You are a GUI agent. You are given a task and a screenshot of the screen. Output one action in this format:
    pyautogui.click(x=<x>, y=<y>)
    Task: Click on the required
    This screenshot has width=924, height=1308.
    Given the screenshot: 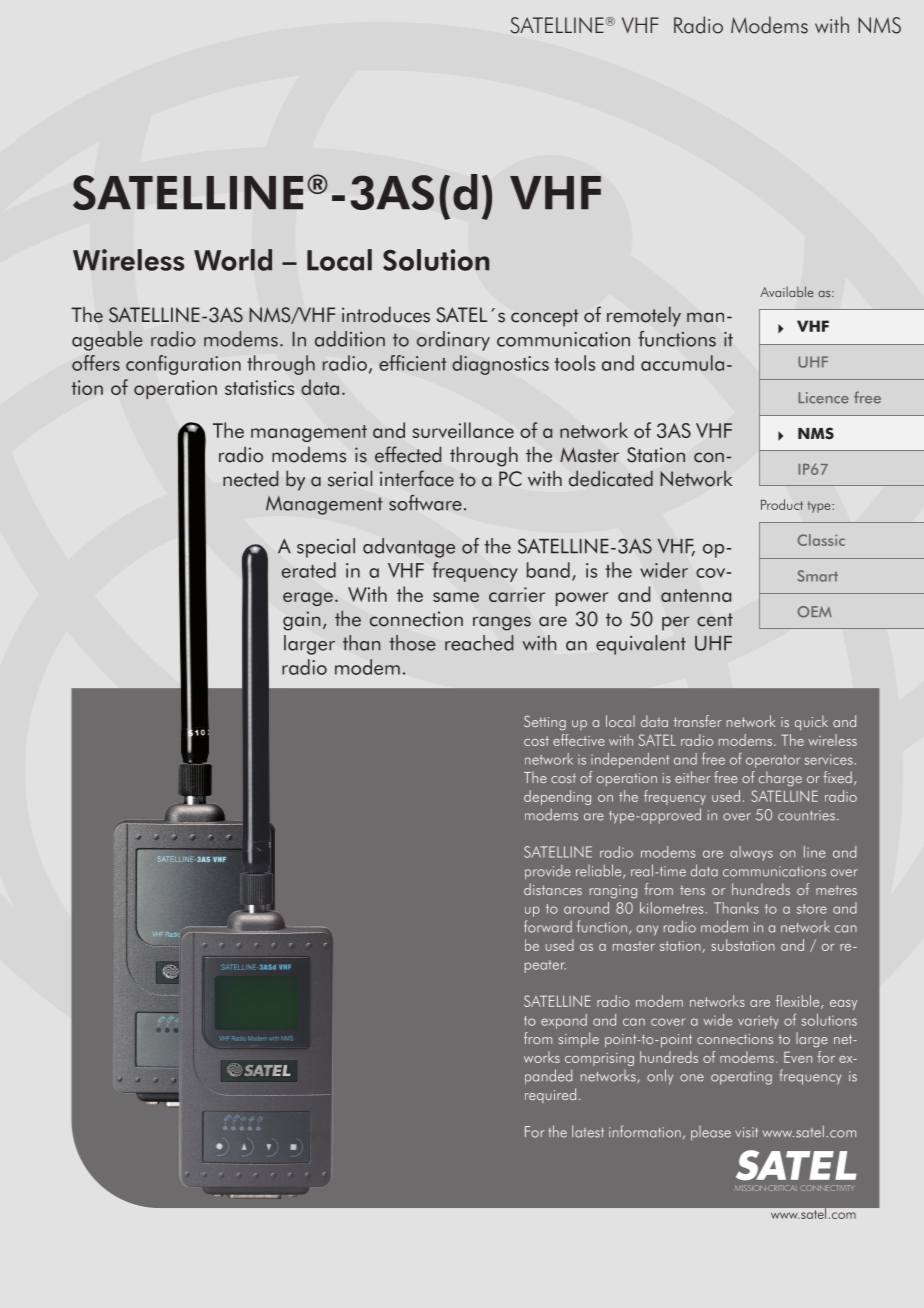 What is the action you would take?
    pyautogui.click(x=550, y=1095)
